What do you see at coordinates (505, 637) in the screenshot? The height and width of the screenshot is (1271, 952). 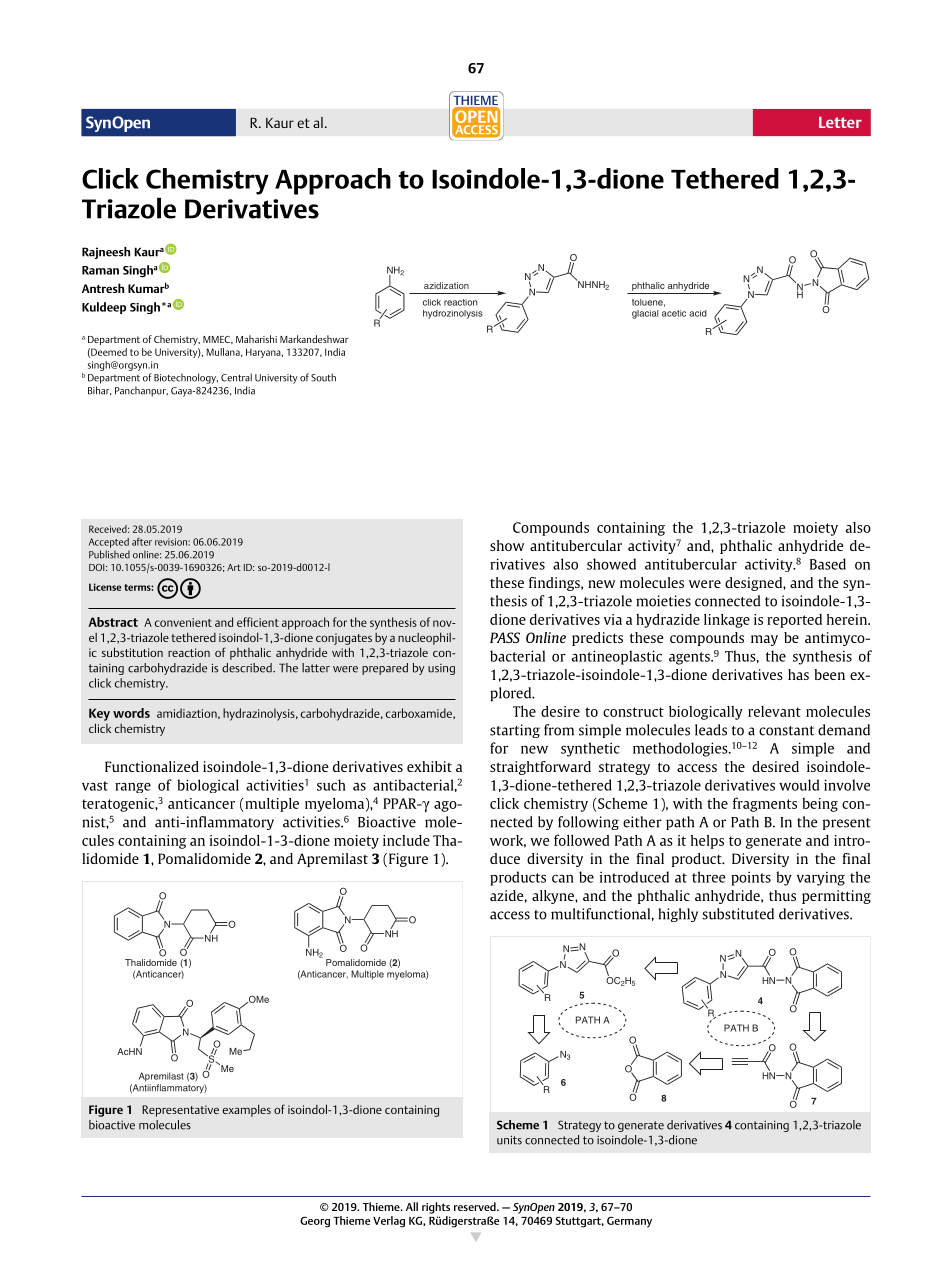 I see `PASS` at bounding box center [505, 637].
